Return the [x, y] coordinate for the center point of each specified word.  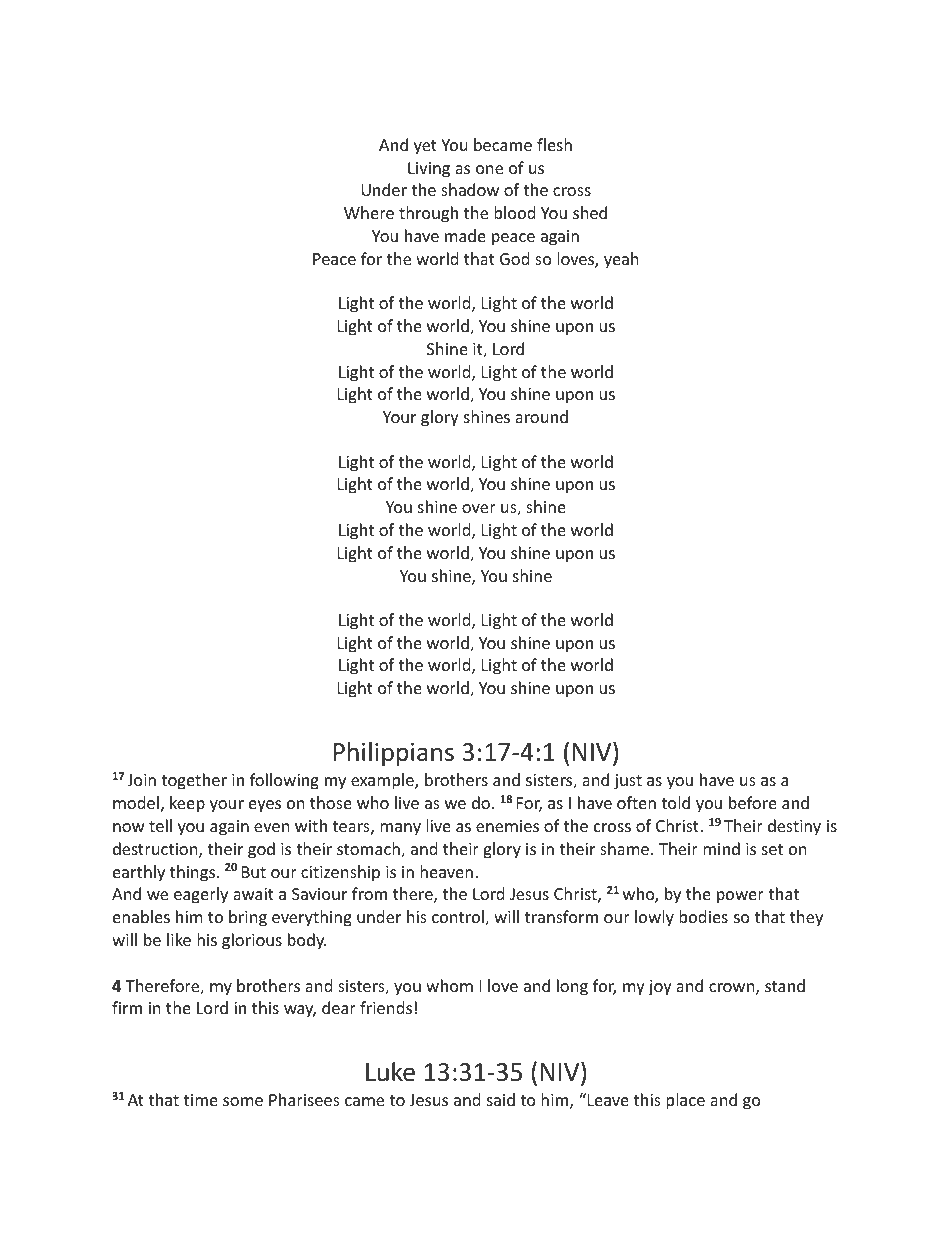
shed [590, 212]
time [201, 1100]
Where [369, 212]
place [685, 1101]
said [501, 1099]
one [489, 169]
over [479, 508]
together [194, 781]
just [628, 782]
